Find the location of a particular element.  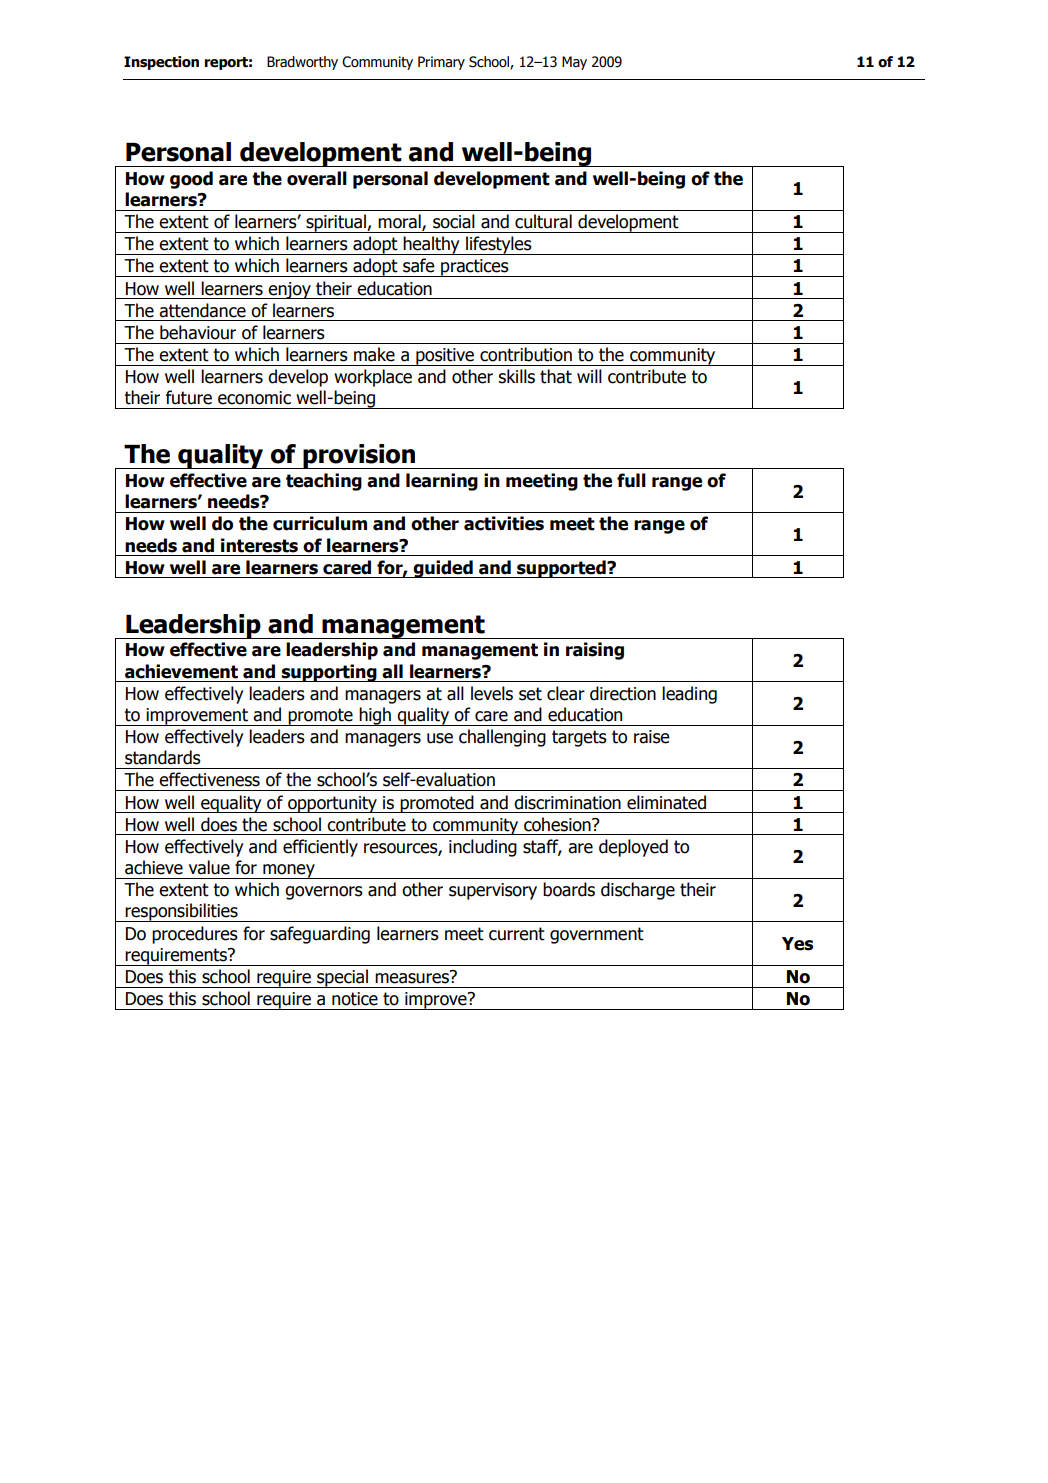

leading is located at coordinates (689, 695).
